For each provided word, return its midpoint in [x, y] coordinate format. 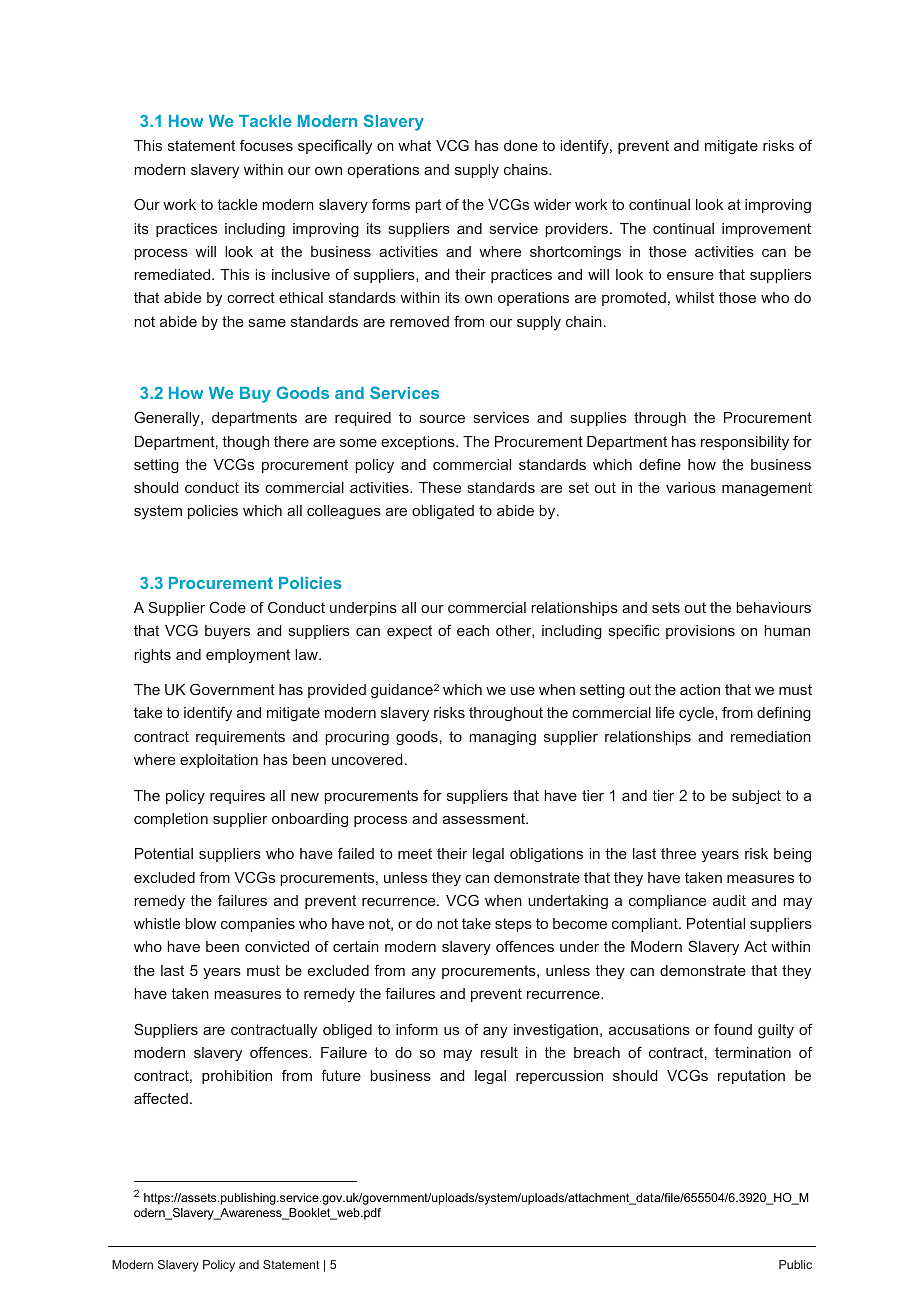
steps [513, 925]
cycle [697, 714]
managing [502, 738]
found [733, 1029]
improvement [766, 230]
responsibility [745, 443]
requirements [240, 738]
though [246, 443]
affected [161, 1098]
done [521, 145]
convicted [277, 946]
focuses [266, 145]
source [442, 419]
